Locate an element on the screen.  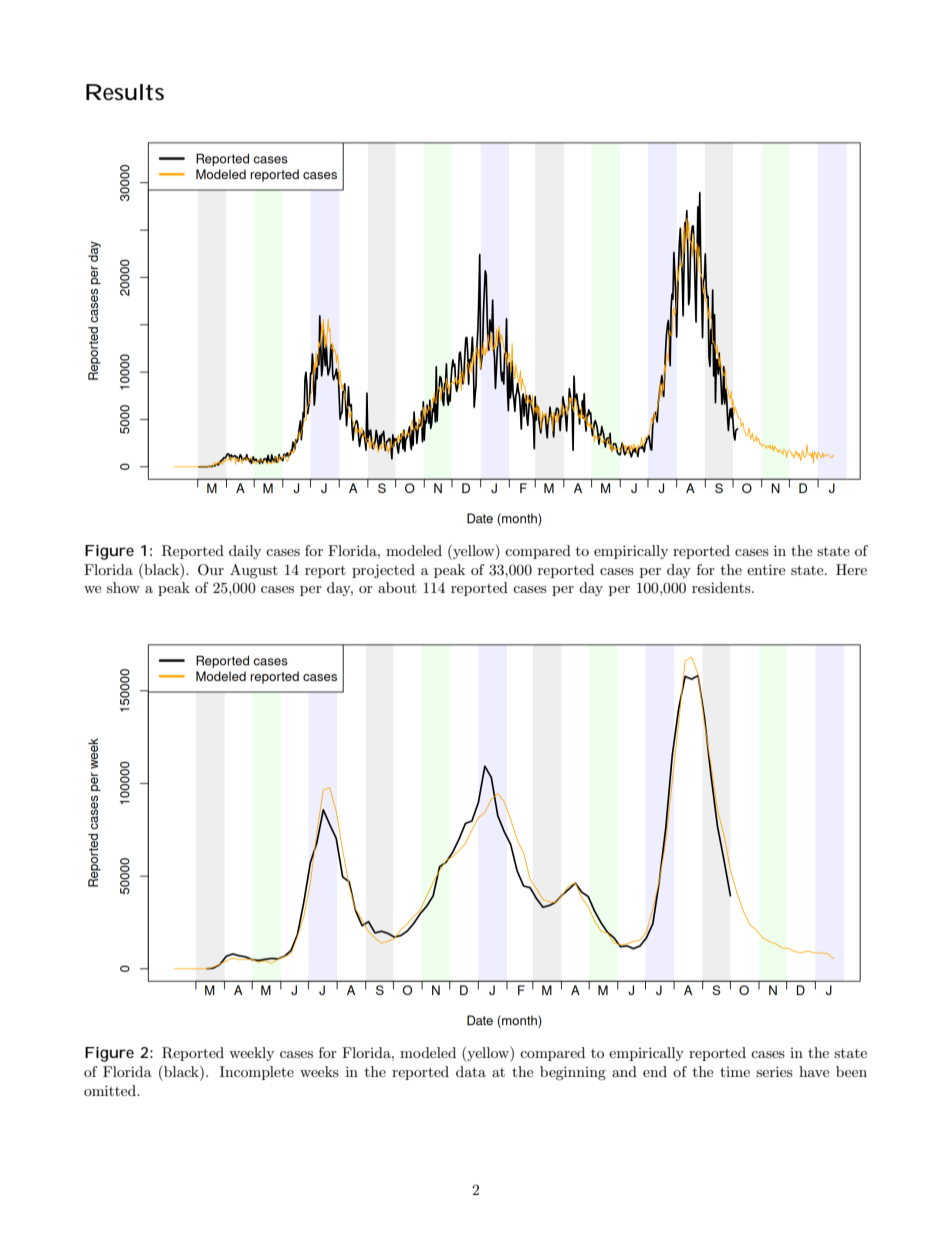
residents is located at coordinates (722, 587).
